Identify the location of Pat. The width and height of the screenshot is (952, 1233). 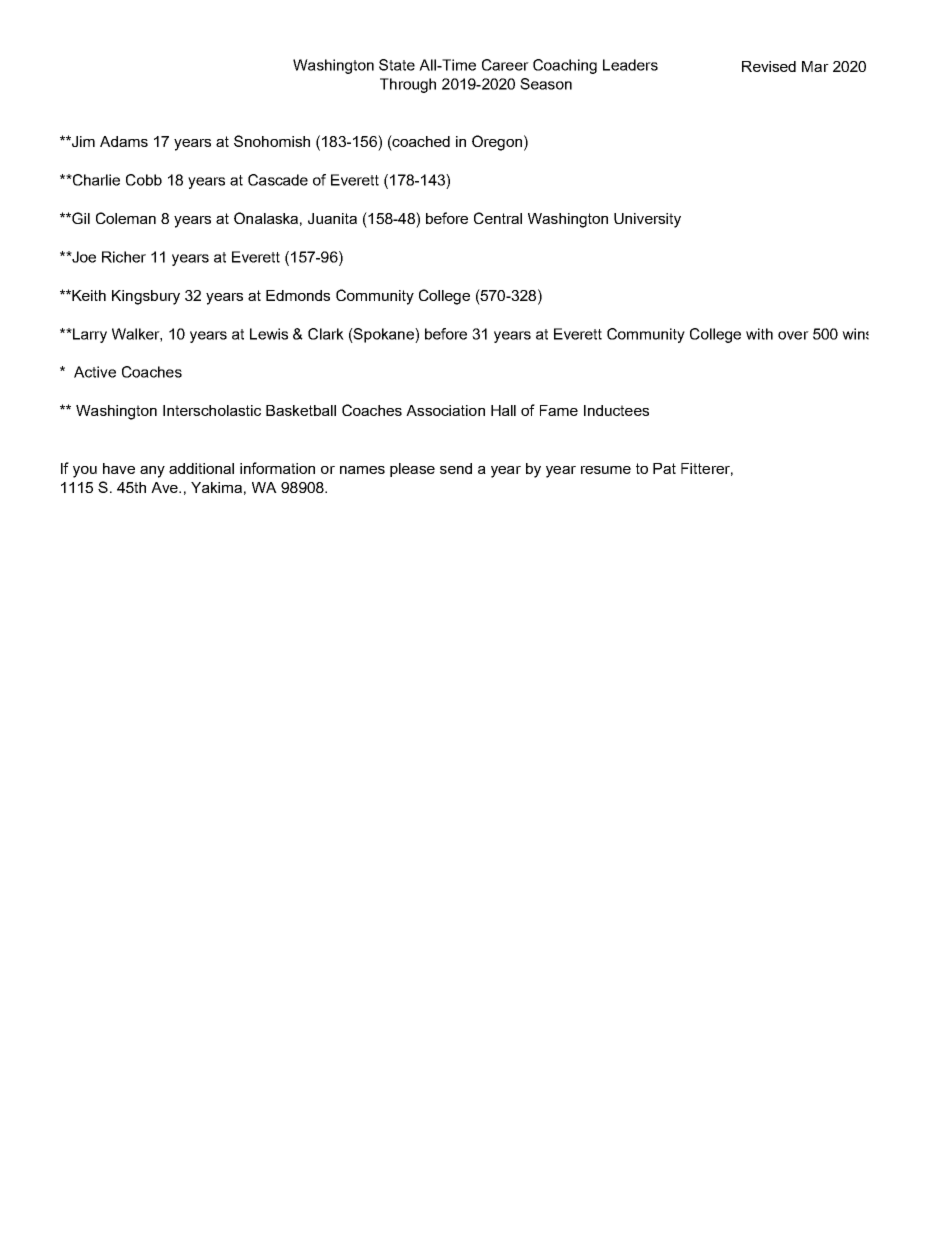
(664, 468).
